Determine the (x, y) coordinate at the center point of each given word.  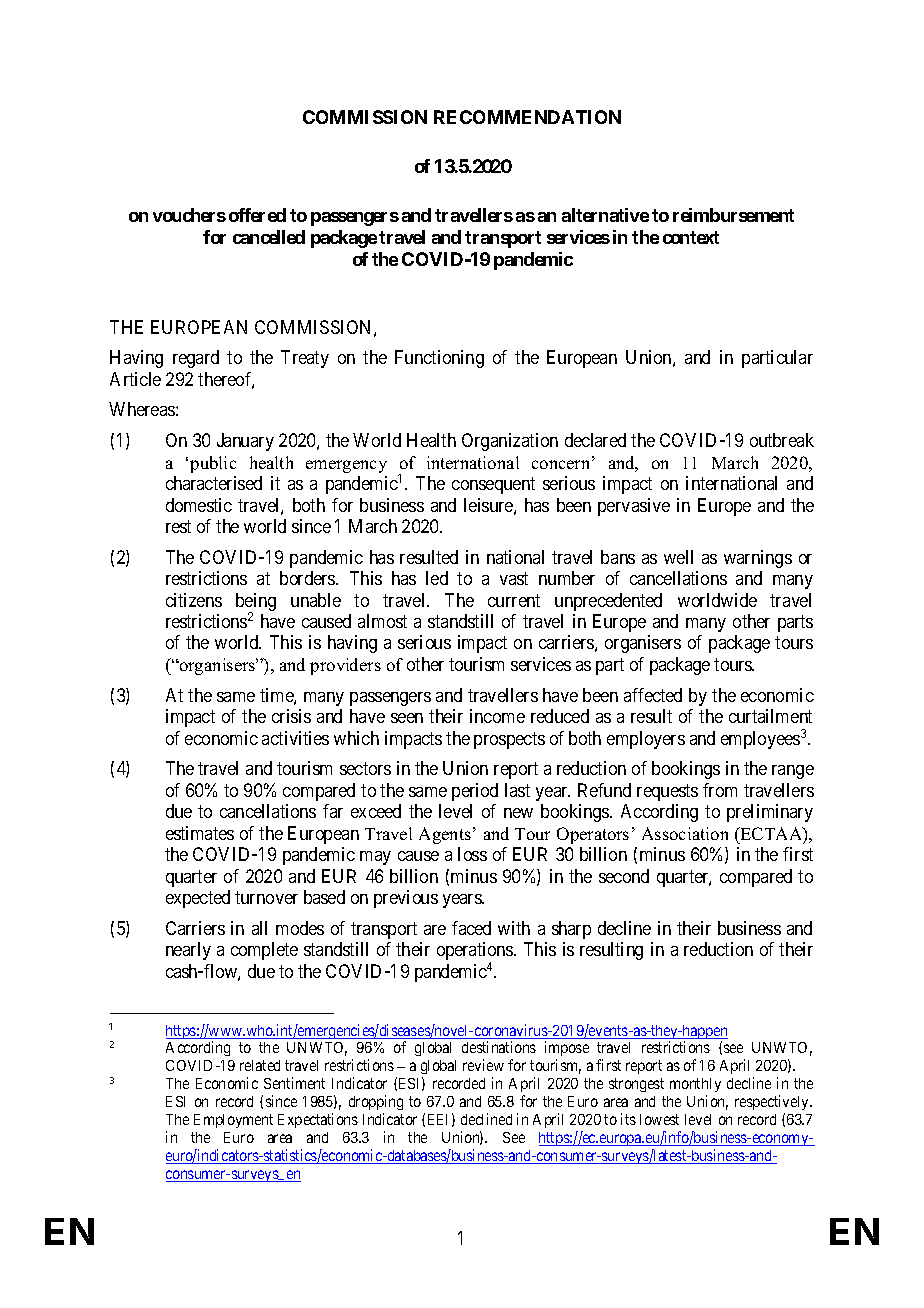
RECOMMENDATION (527, 117)
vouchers (189, 215)
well (678, 557)
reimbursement (733, 215)
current (514, 600)
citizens (194, 600)
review (483, 1065)
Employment (233, 1121)
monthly (695, 1087)
